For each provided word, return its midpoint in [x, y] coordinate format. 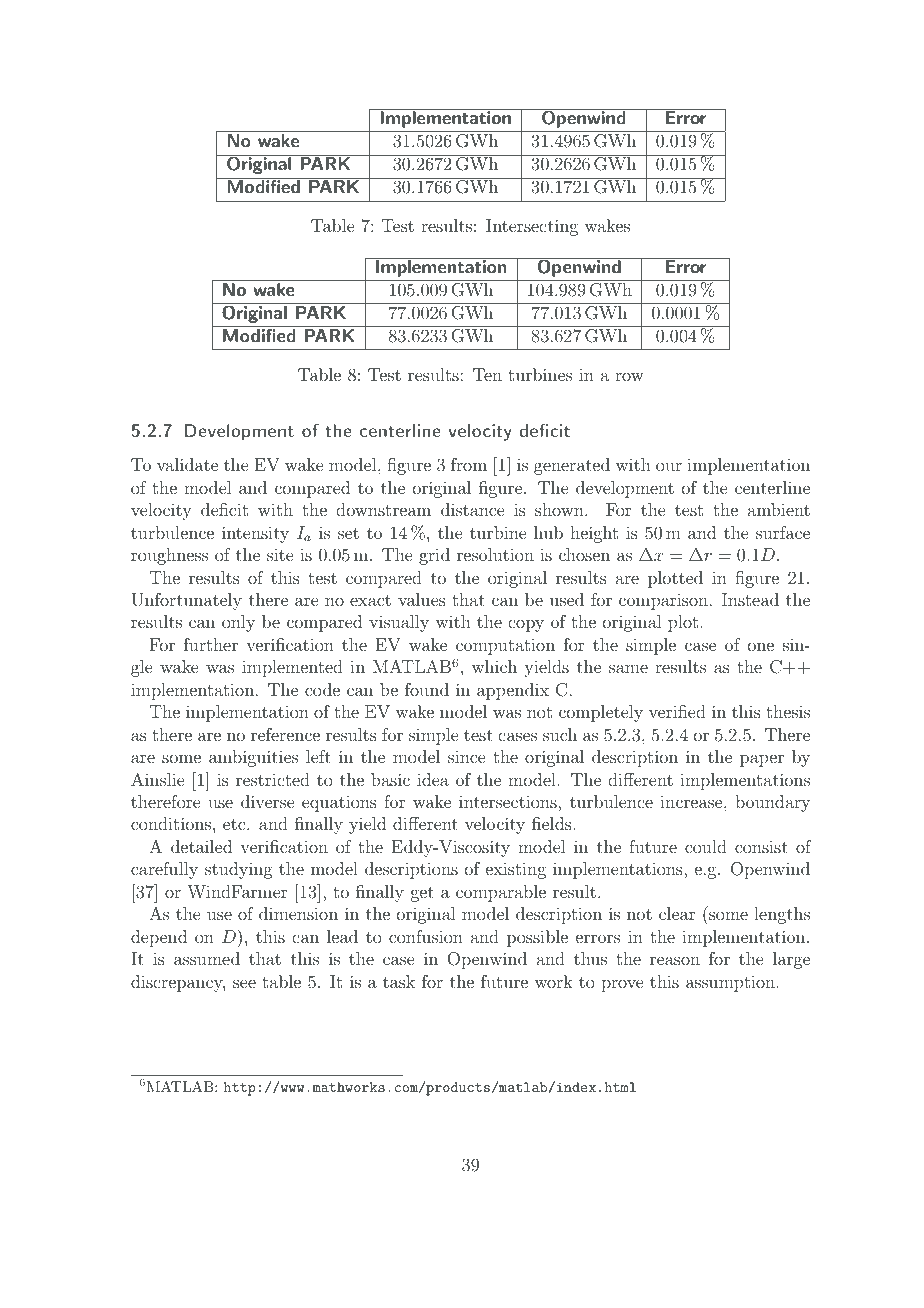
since [466, 757]
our [669, 466]
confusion [426, 936]
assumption [730, 983]
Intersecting [532, 227]
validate [187, 464]
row [629, 376]
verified [677, 711]
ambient [779, 509]
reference [285, 734]
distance [472, 509]
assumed [207, 958]
